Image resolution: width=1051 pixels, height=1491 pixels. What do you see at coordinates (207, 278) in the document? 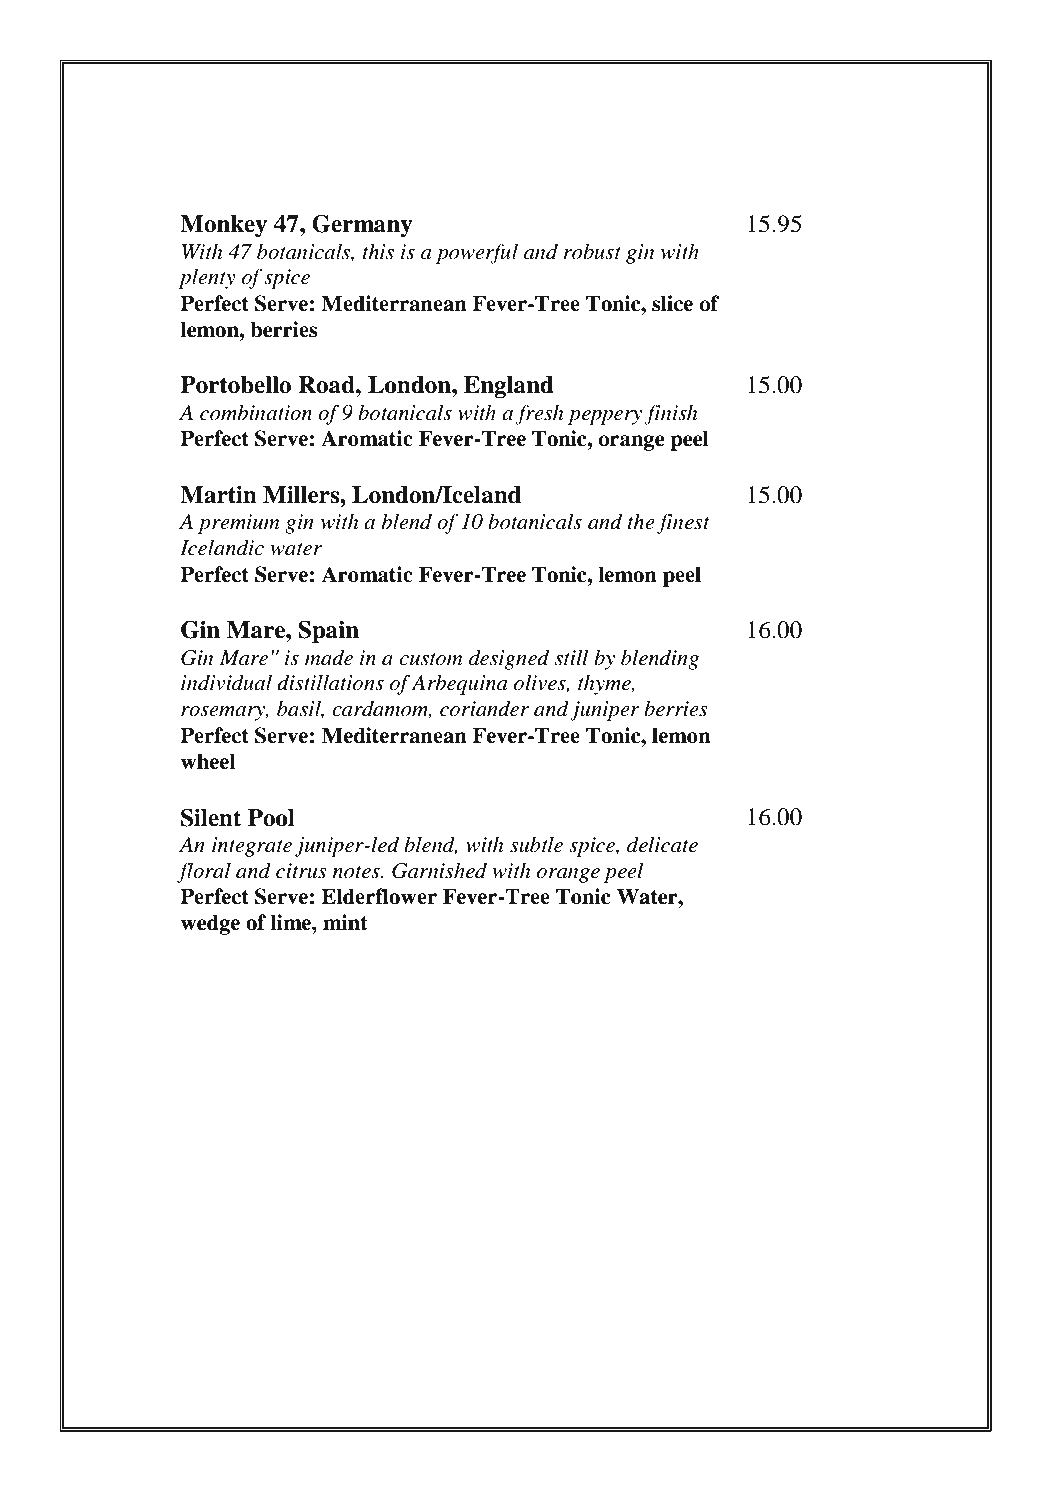
I see `plenty` at bounding box center [207, 278].
